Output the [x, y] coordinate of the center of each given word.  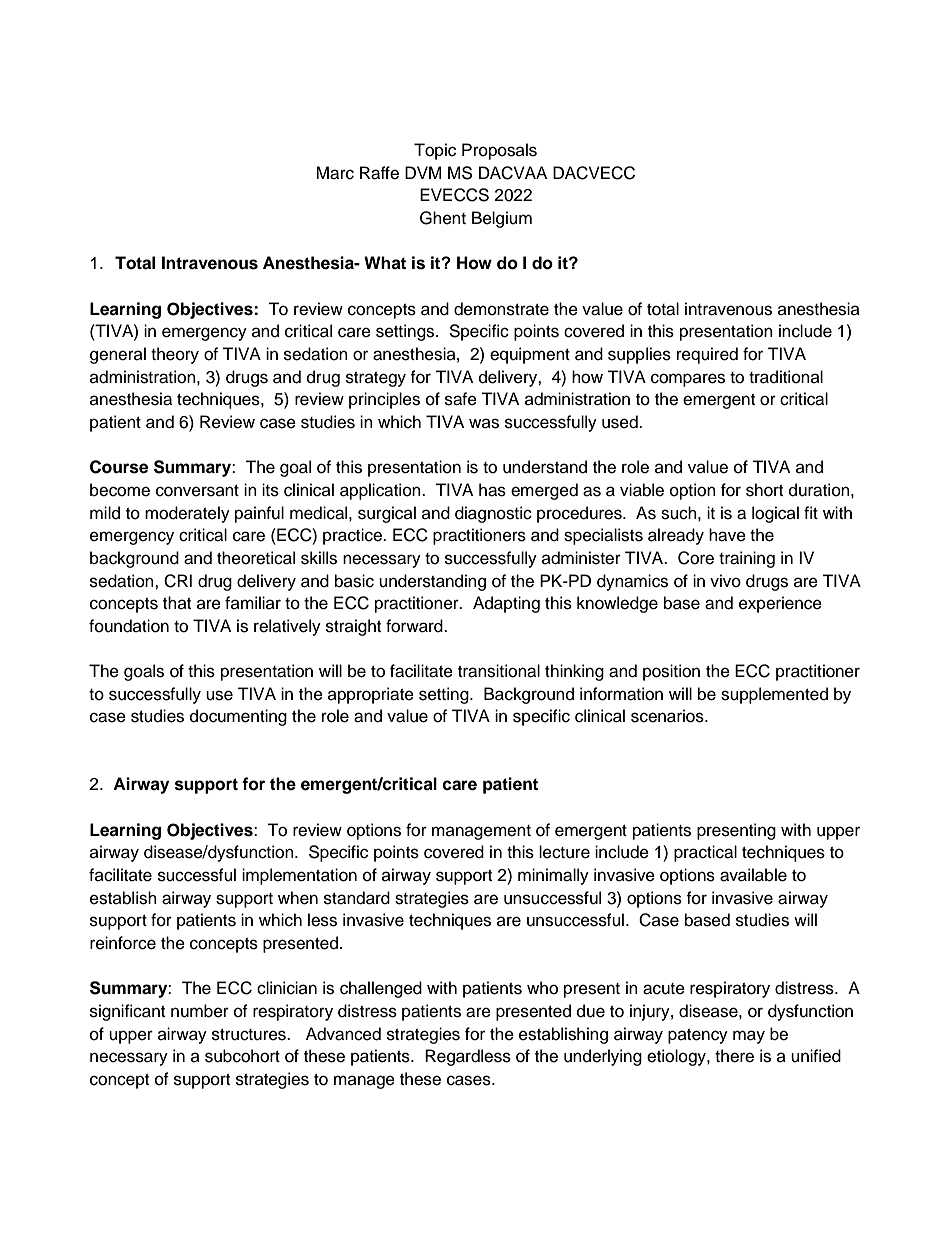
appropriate [371, 695]
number [200, 1011]
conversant [197, 491]
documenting [238, 717]
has [492, 490]
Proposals [499, 151]
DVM [423, 172]
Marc [335, 173]
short [764, 490]
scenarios [668, 716]
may [749, 1037]
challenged [381, 989]
